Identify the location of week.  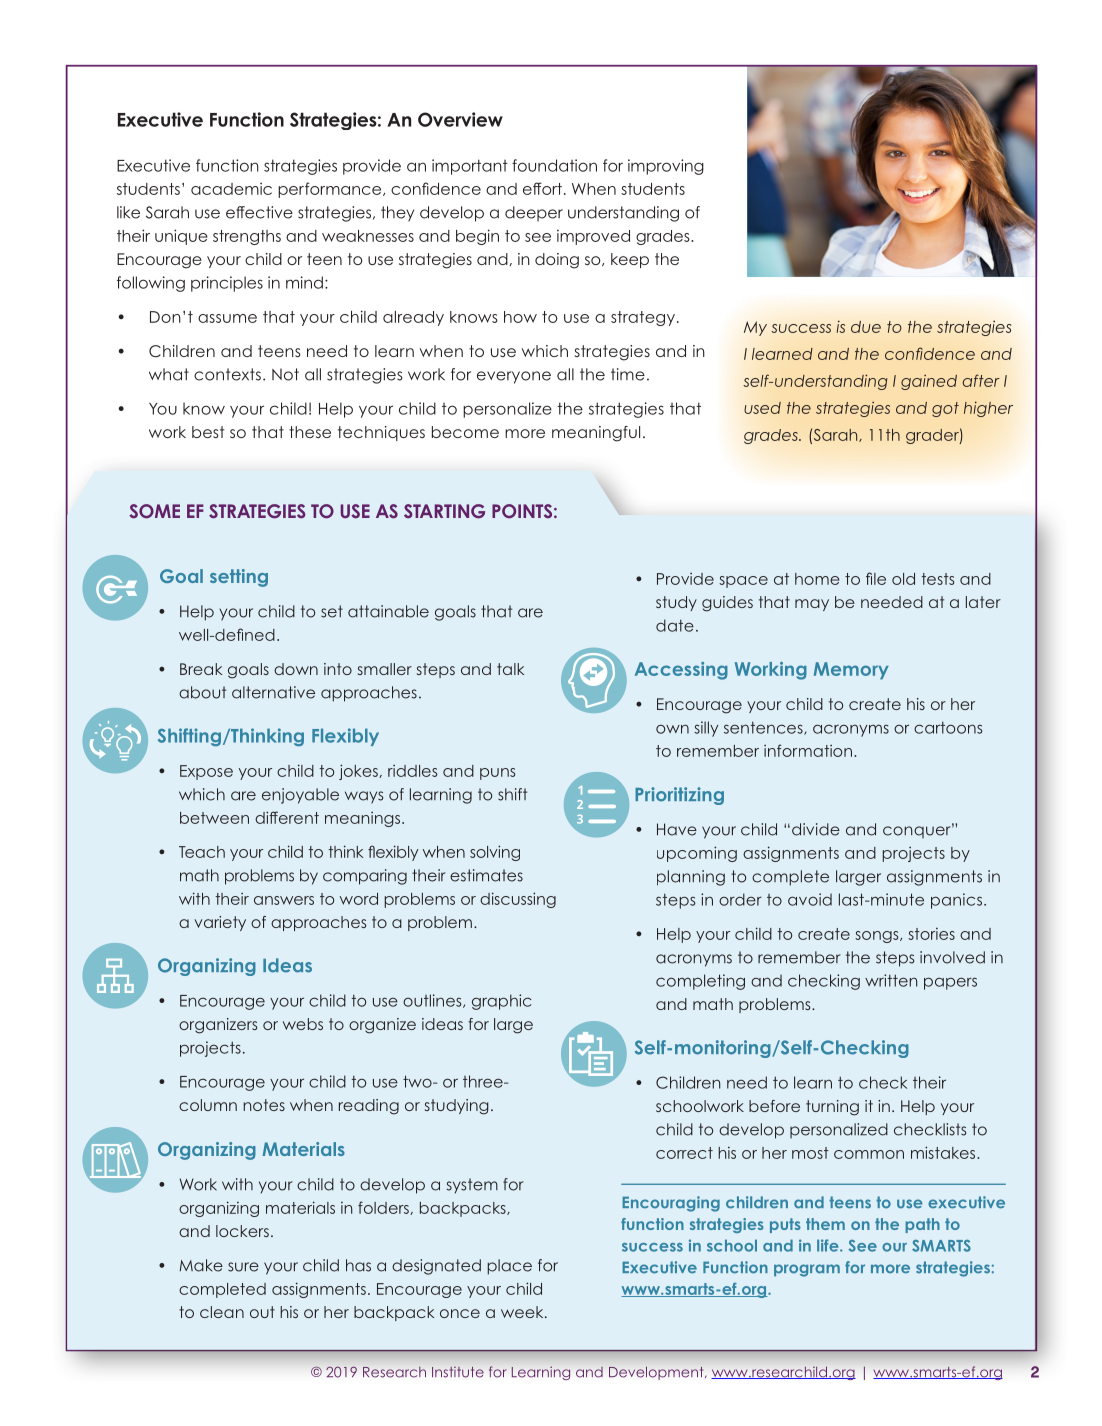
(523, 1312).
